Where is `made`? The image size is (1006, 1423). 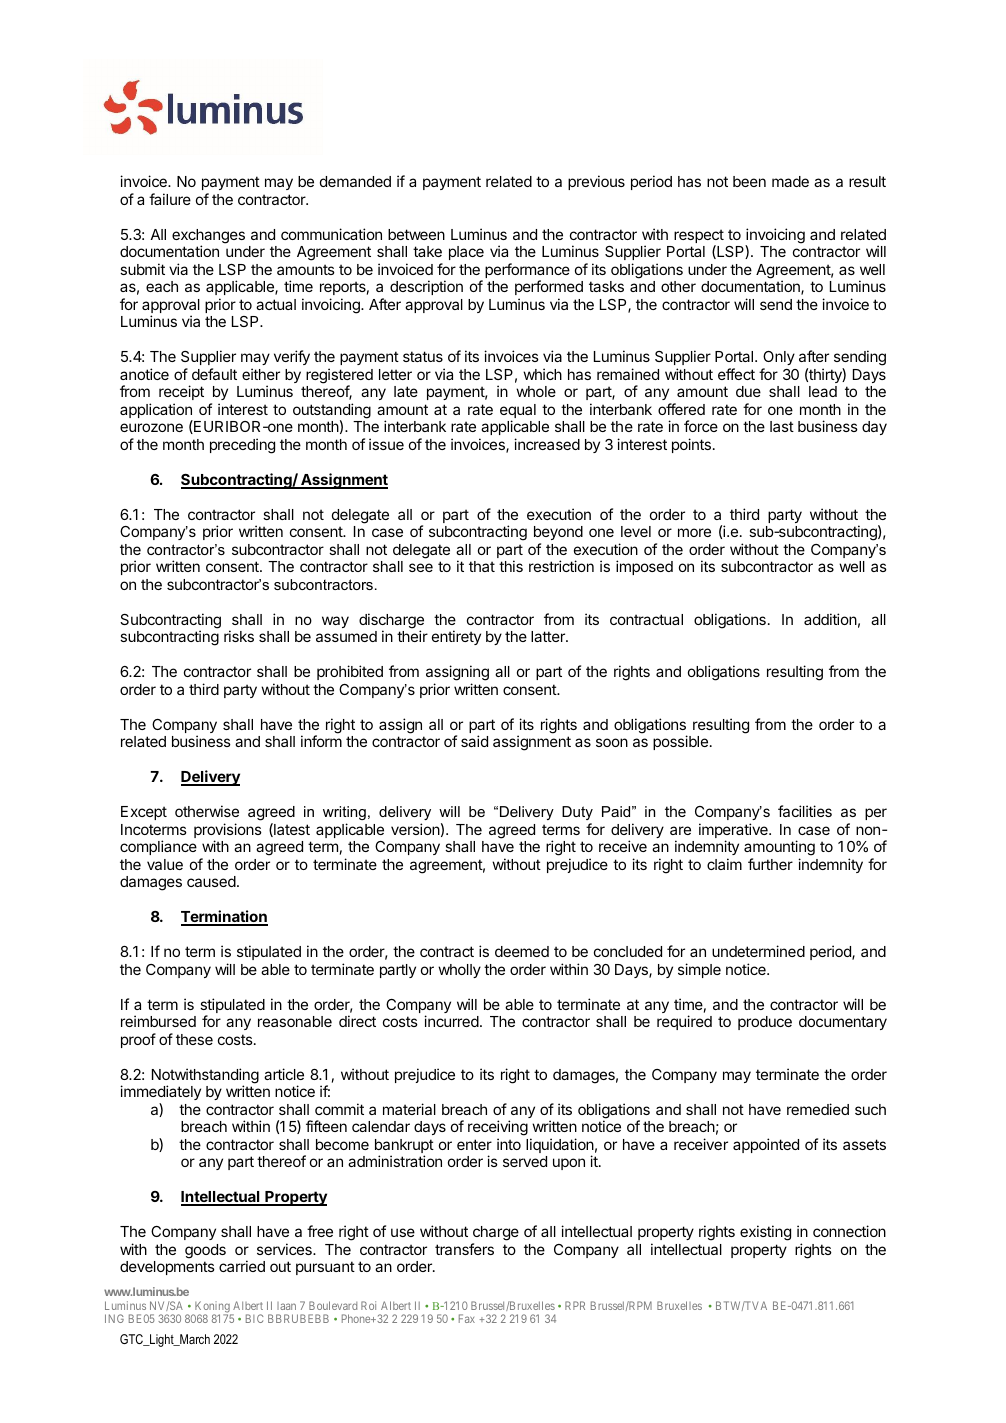
made is located at coordinates (790, 181).
